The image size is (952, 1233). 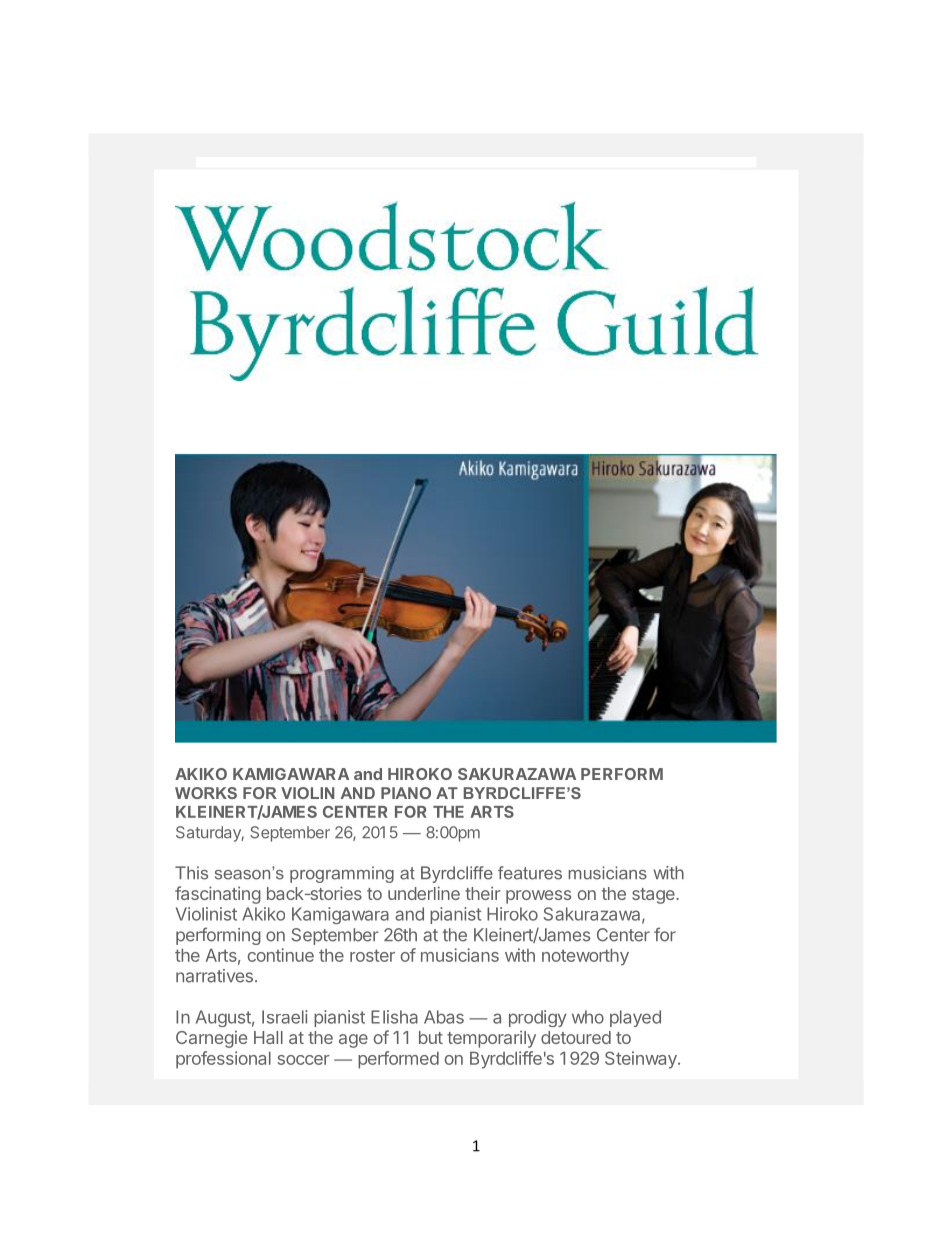 What do you see at coordinates (530, 873) in the document?
I see `features` at bounding box center [530, 873].
